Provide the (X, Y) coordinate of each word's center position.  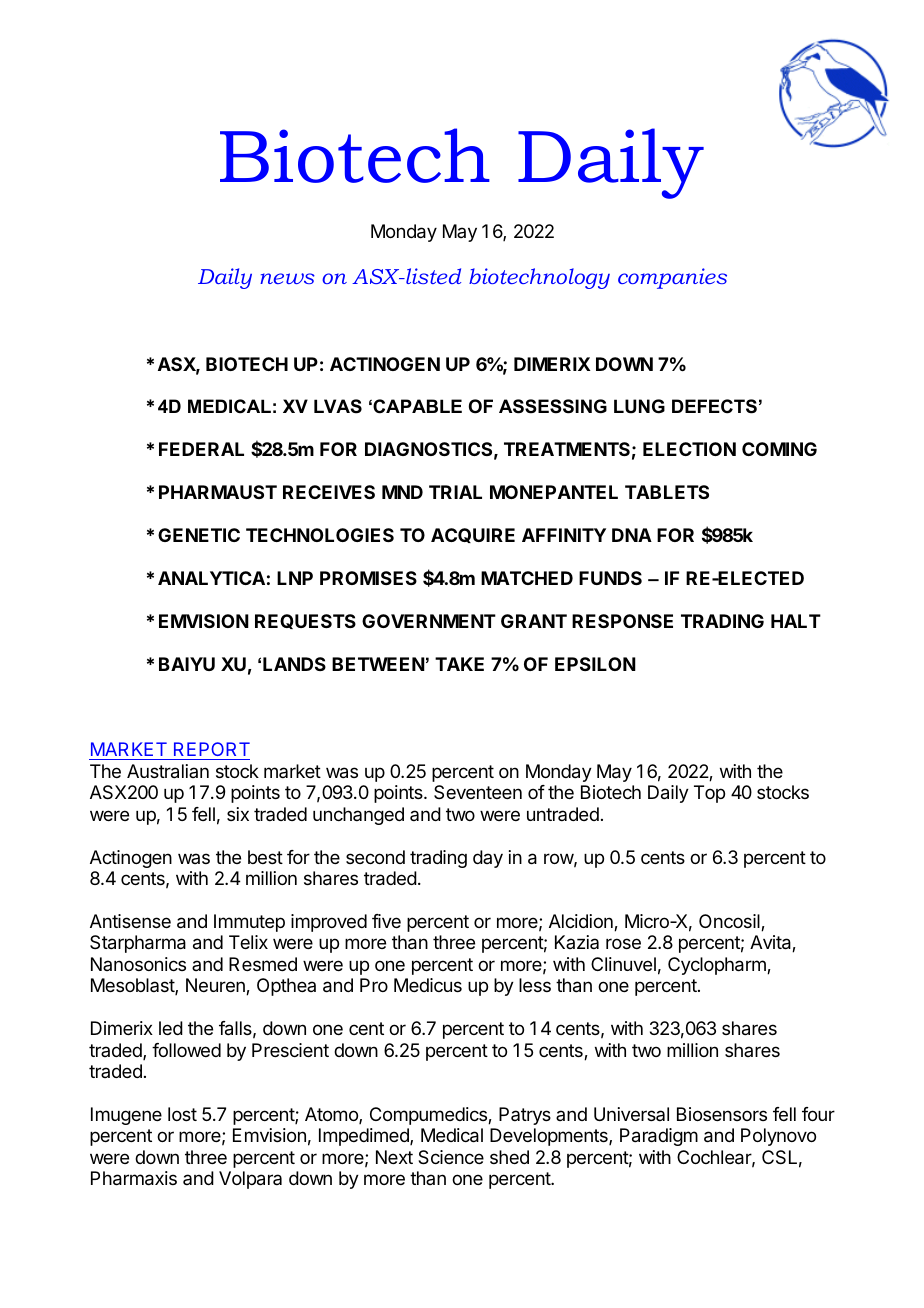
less (535, 985)
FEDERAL (201, 449)
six (238, 814)
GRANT (534, 621)
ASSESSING (553, 406)
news (287, 278)
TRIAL (455, 492)
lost (182, 1114)
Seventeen (478, 792)
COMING (779, 449)
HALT (796, 621)
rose (623, 943)
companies (672, 278)
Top (709, 794)
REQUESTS (305, 621)
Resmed (263, 964)
